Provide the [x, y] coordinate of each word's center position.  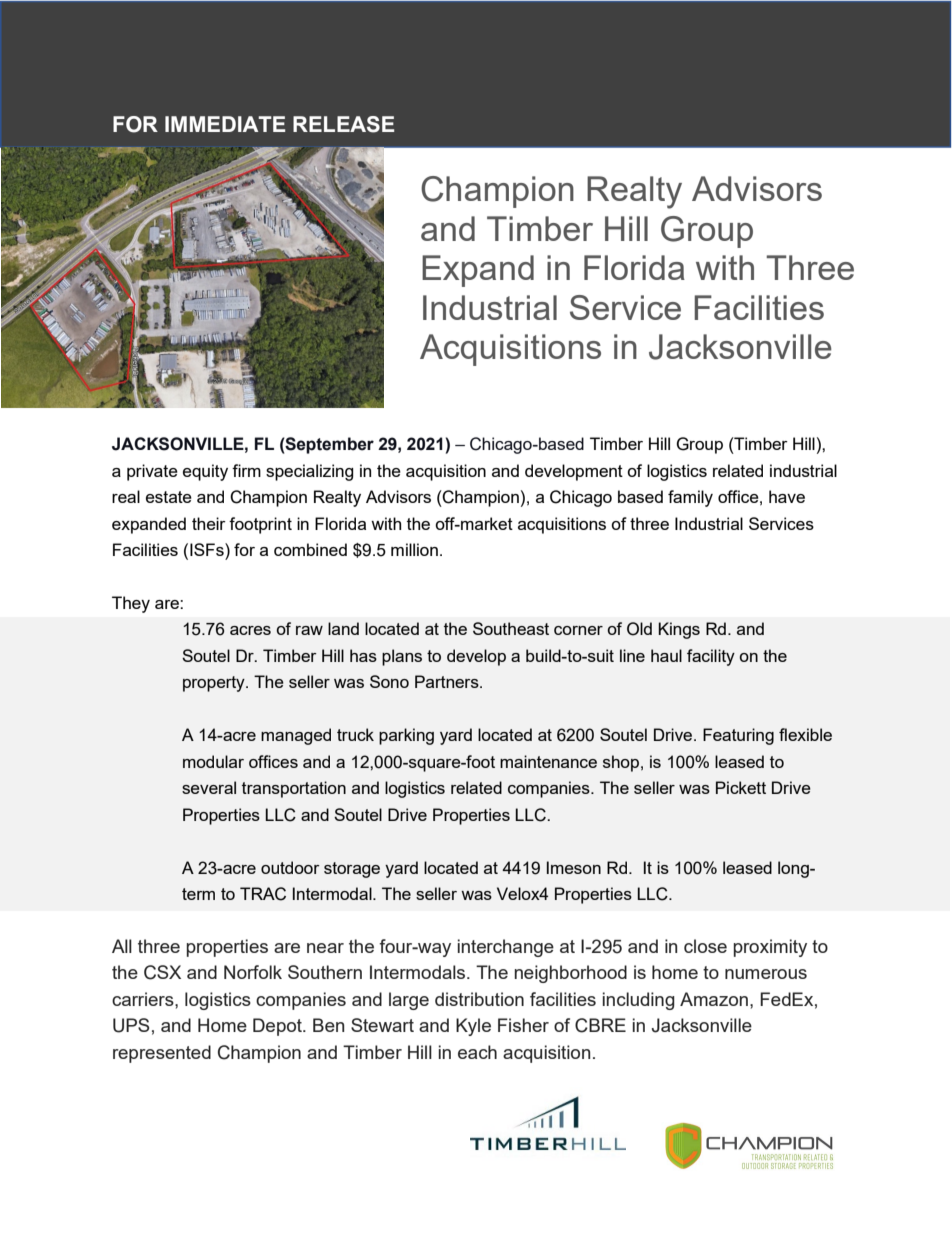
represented [162, 1054]
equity [205, 472]
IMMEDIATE [225, 124]
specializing [310, 472]
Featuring [738, 736]
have [787, 496]
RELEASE [343, 124]
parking [406, 736]
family [690, 498]
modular [213, 761]
